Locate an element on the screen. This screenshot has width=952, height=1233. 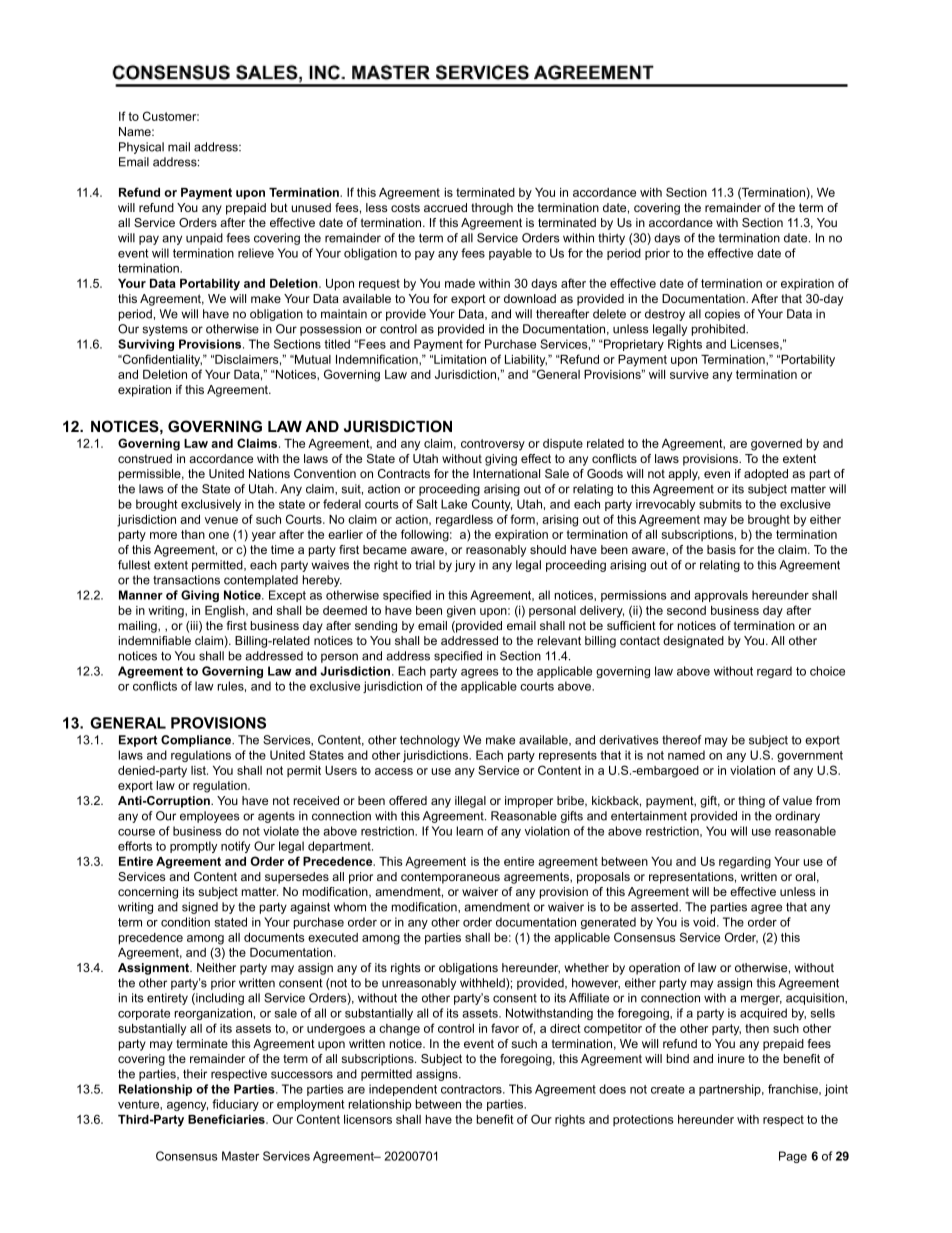
venue is located at coordinates (221, 520).
